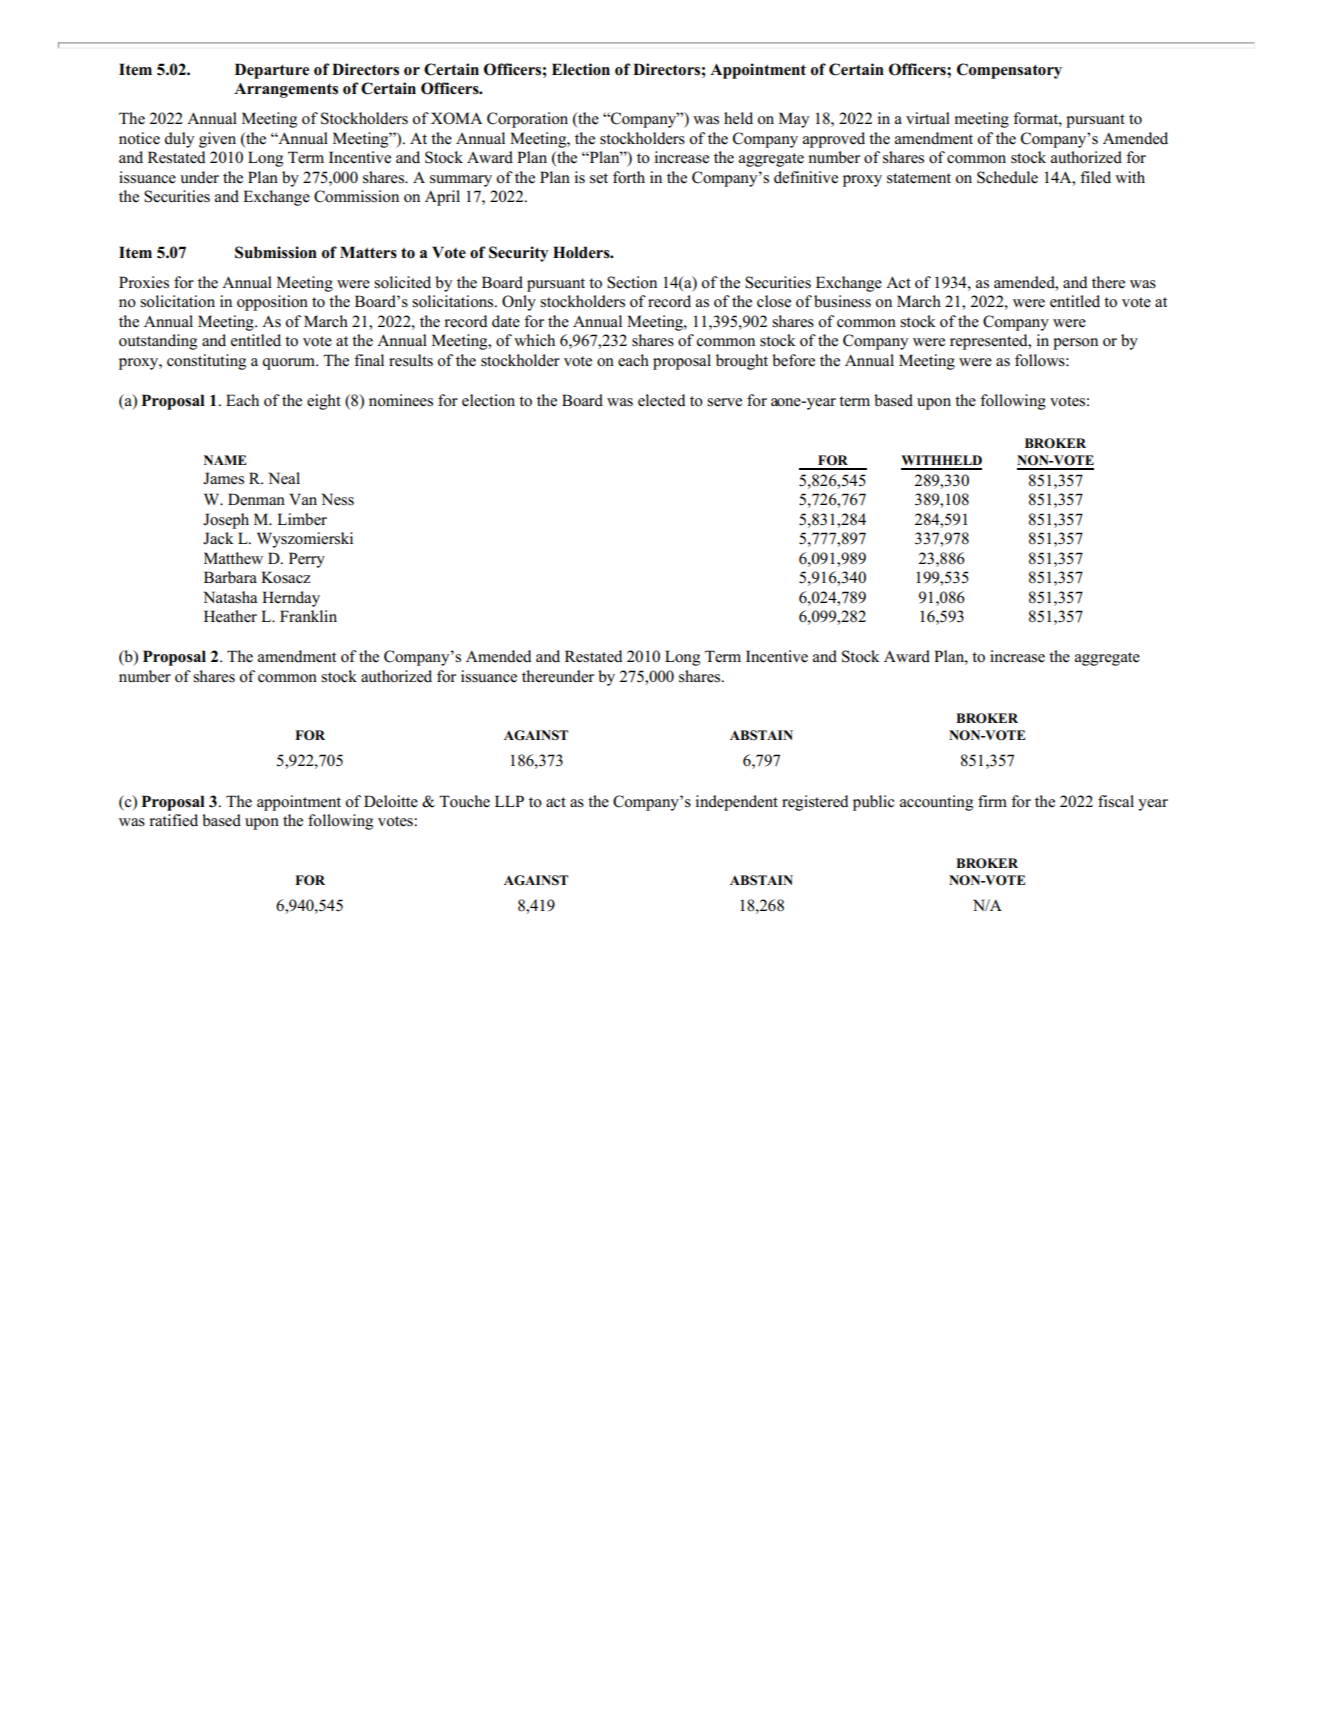  I want to click on NAME, so click(225, 460).
